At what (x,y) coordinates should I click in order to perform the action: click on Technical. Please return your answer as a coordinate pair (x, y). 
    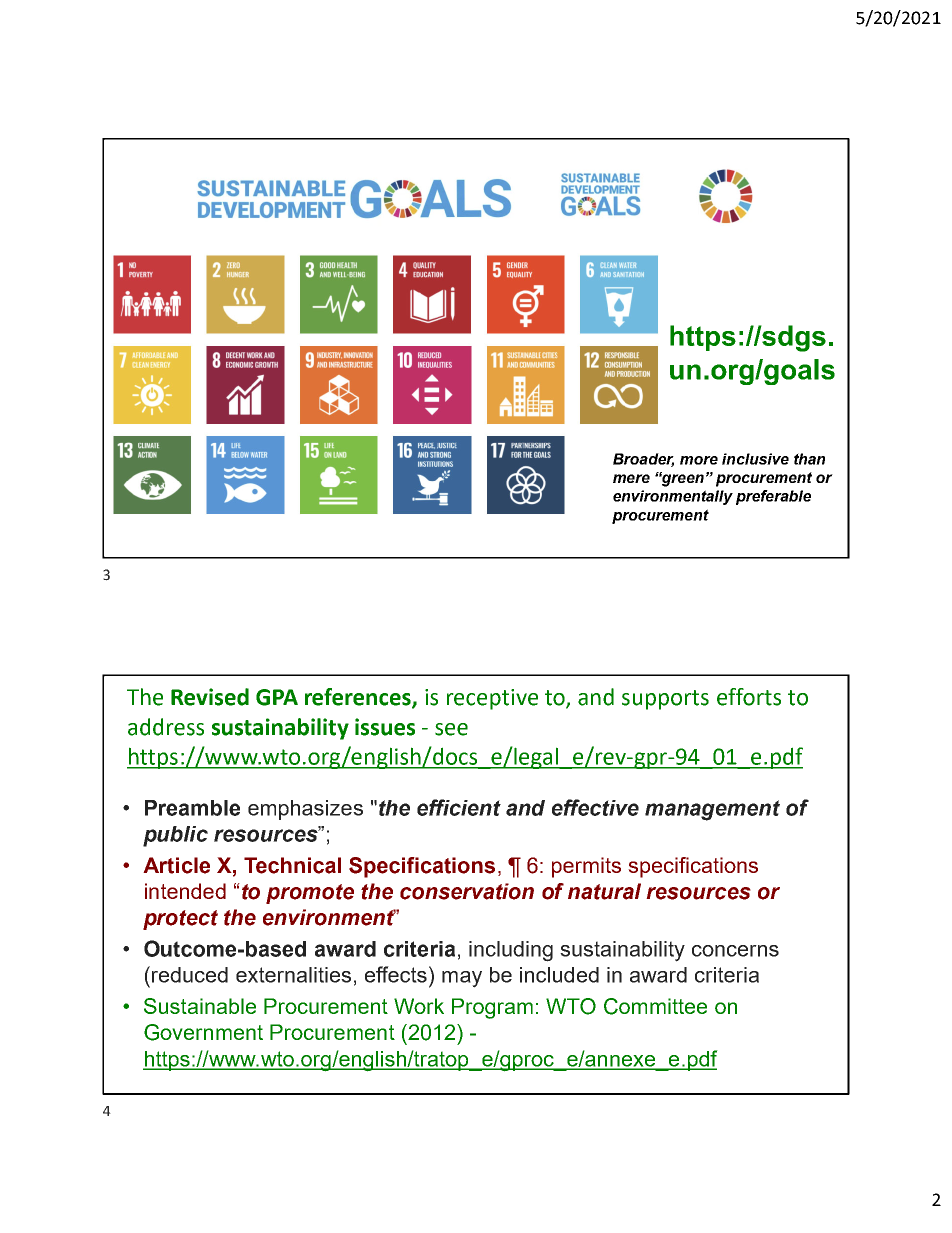
    Looking at the image, I should click on (292, 865).
